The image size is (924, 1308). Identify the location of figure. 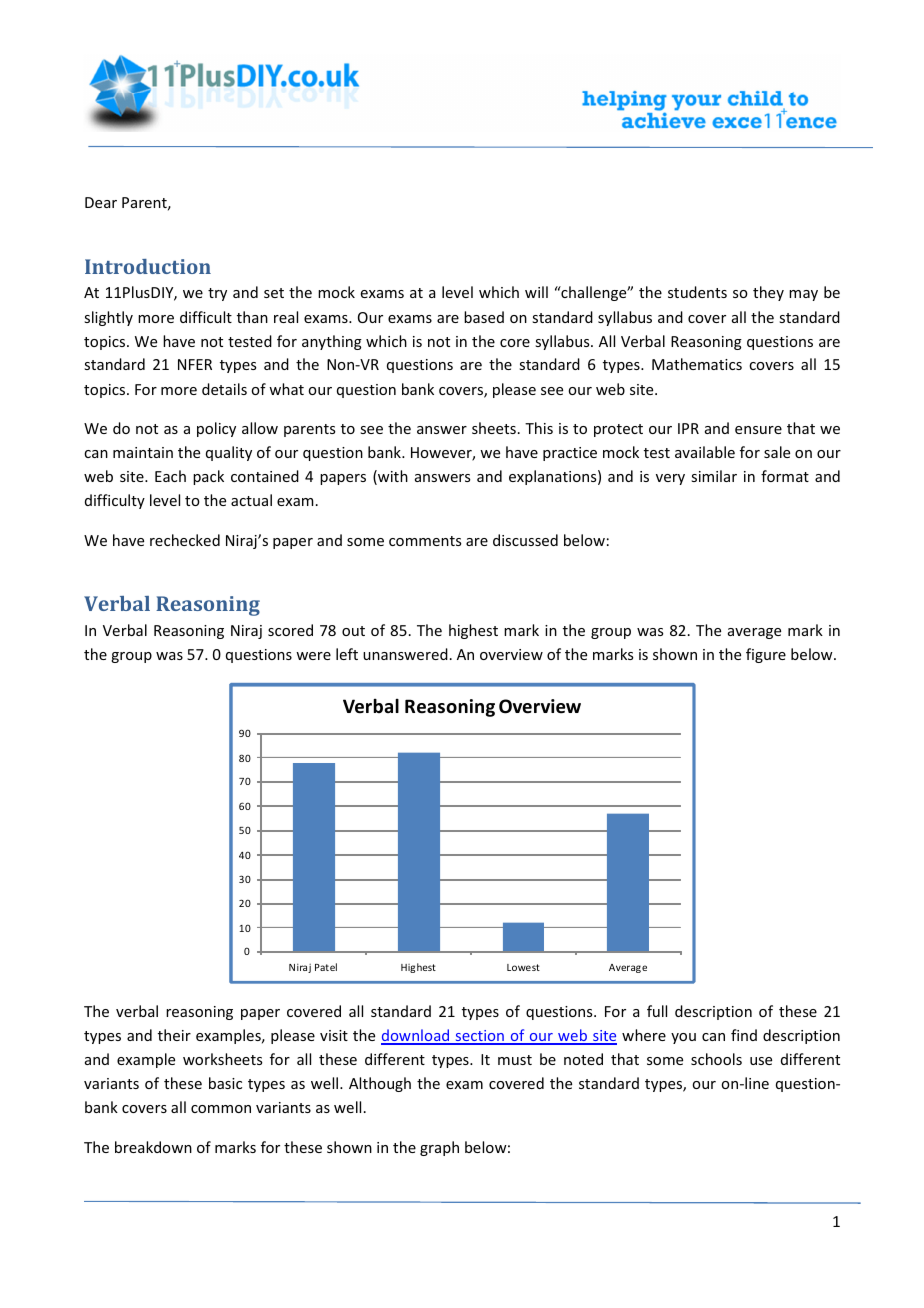
(766, 655).
